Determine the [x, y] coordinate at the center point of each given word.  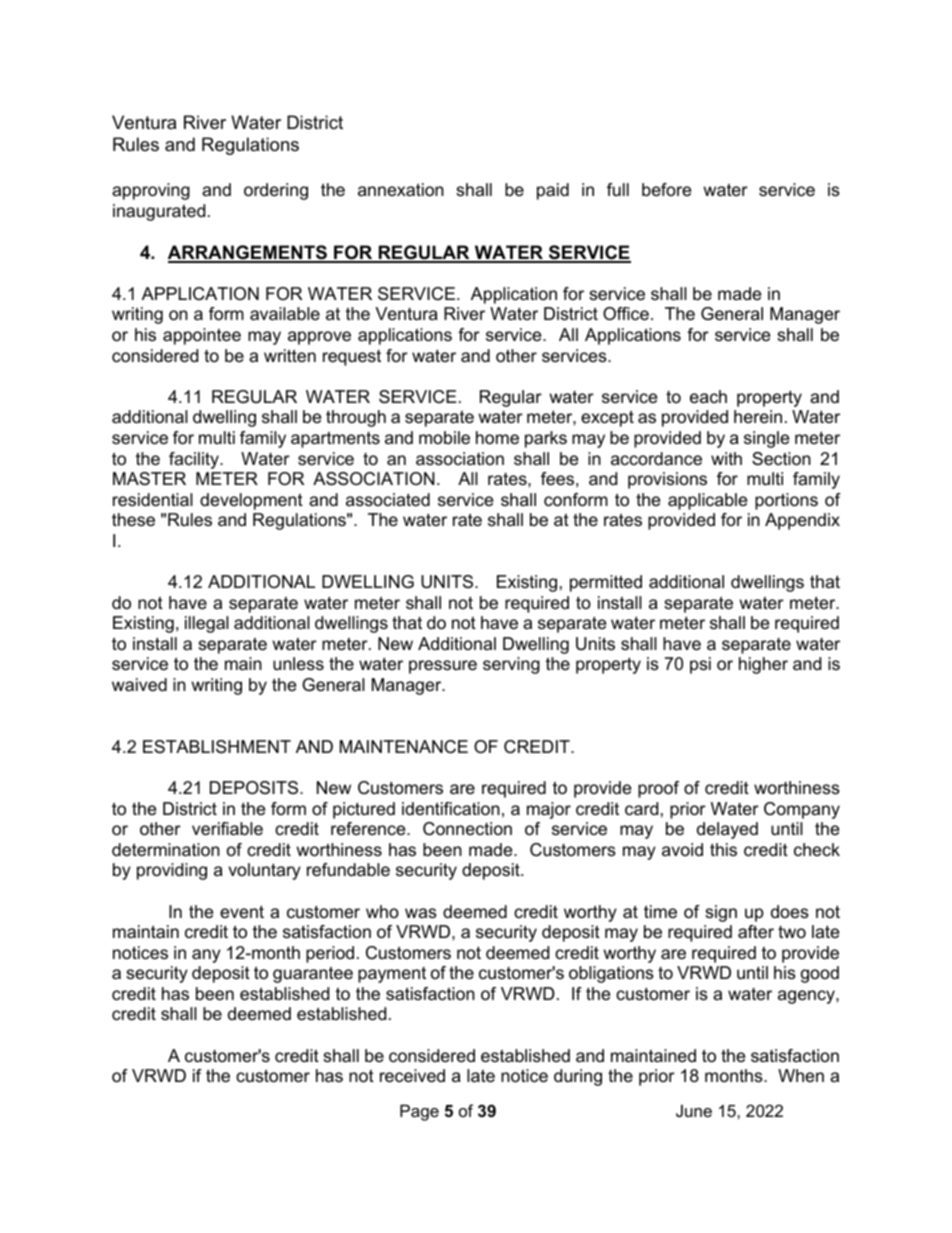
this [723, 850]
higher [763, 665]
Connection [467, 829]
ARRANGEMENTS [248, 253]
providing [172, 871]
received [412, 1076]
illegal [207, 624]
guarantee [313, 974]
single [766, 439]
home [497, 438]
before [666, 190]
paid [553, 191]
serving [511, 665]
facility [195, 460]
